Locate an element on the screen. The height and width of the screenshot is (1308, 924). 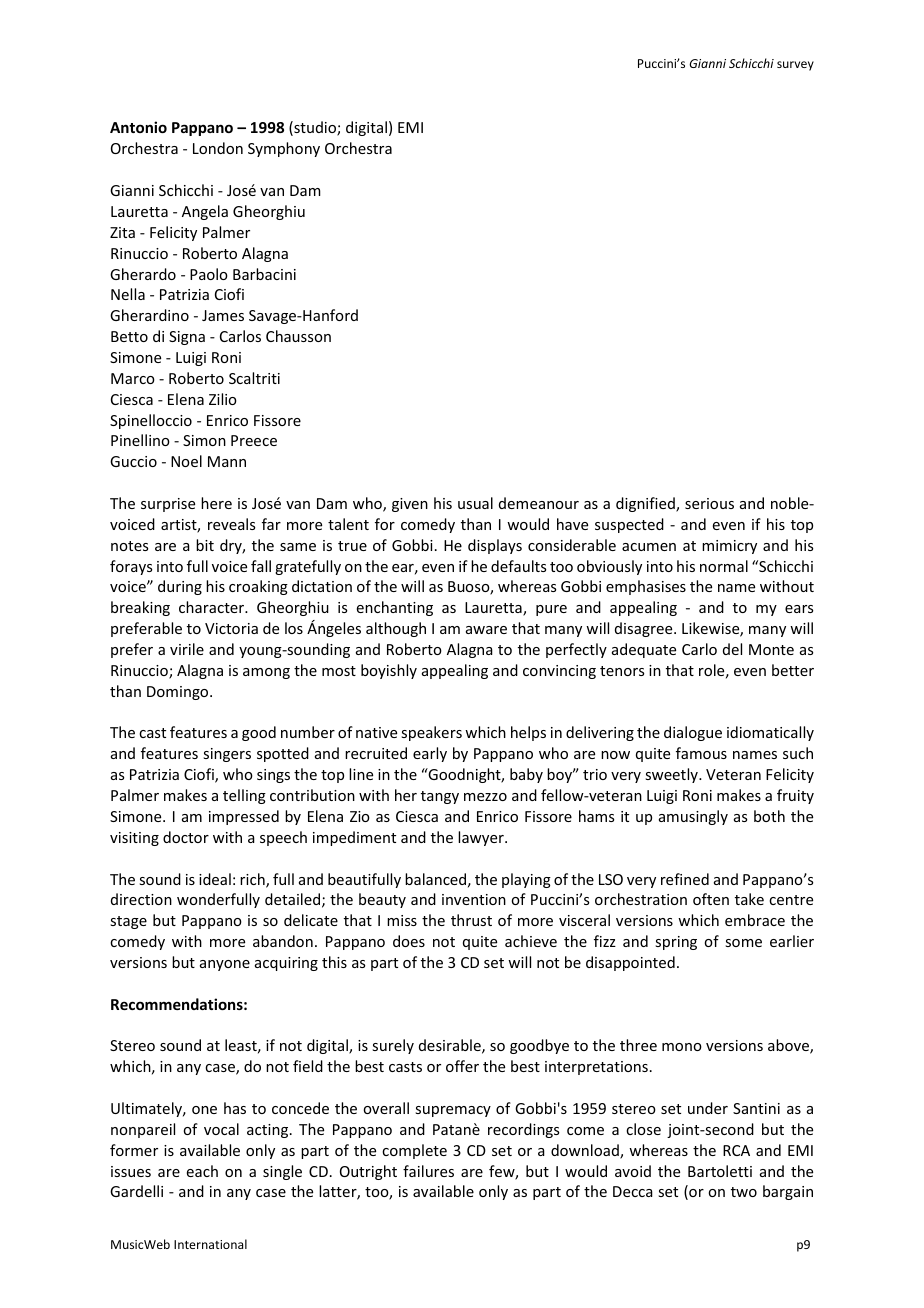
virile is located at coordinates (187, 649).
